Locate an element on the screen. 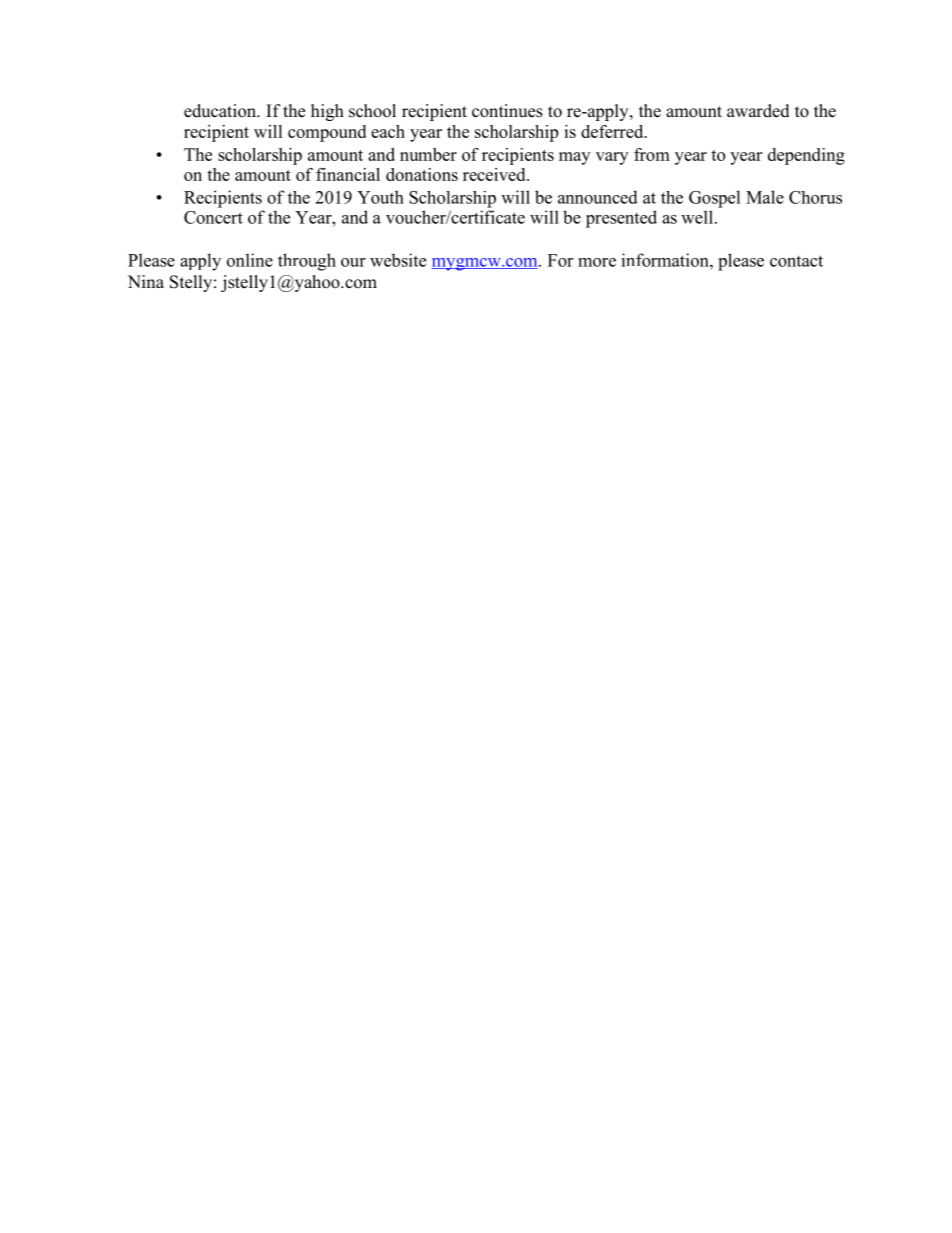 This screenshot has width=952, height=1233. continues is located at coordinates (507, 111).
